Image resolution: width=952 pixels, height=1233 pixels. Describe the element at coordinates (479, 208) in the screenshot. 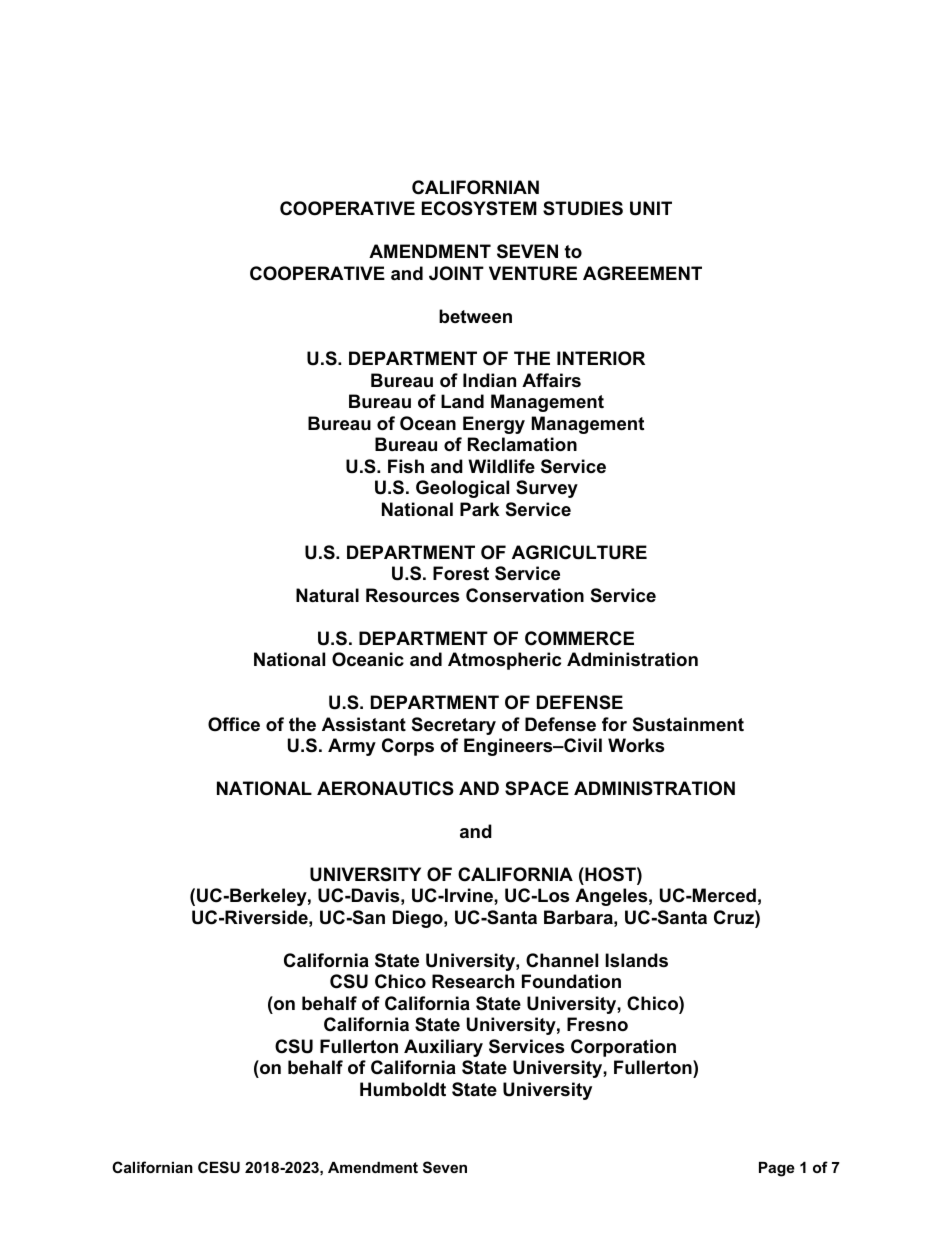

I see `ECOSYSTEM` at that location.
